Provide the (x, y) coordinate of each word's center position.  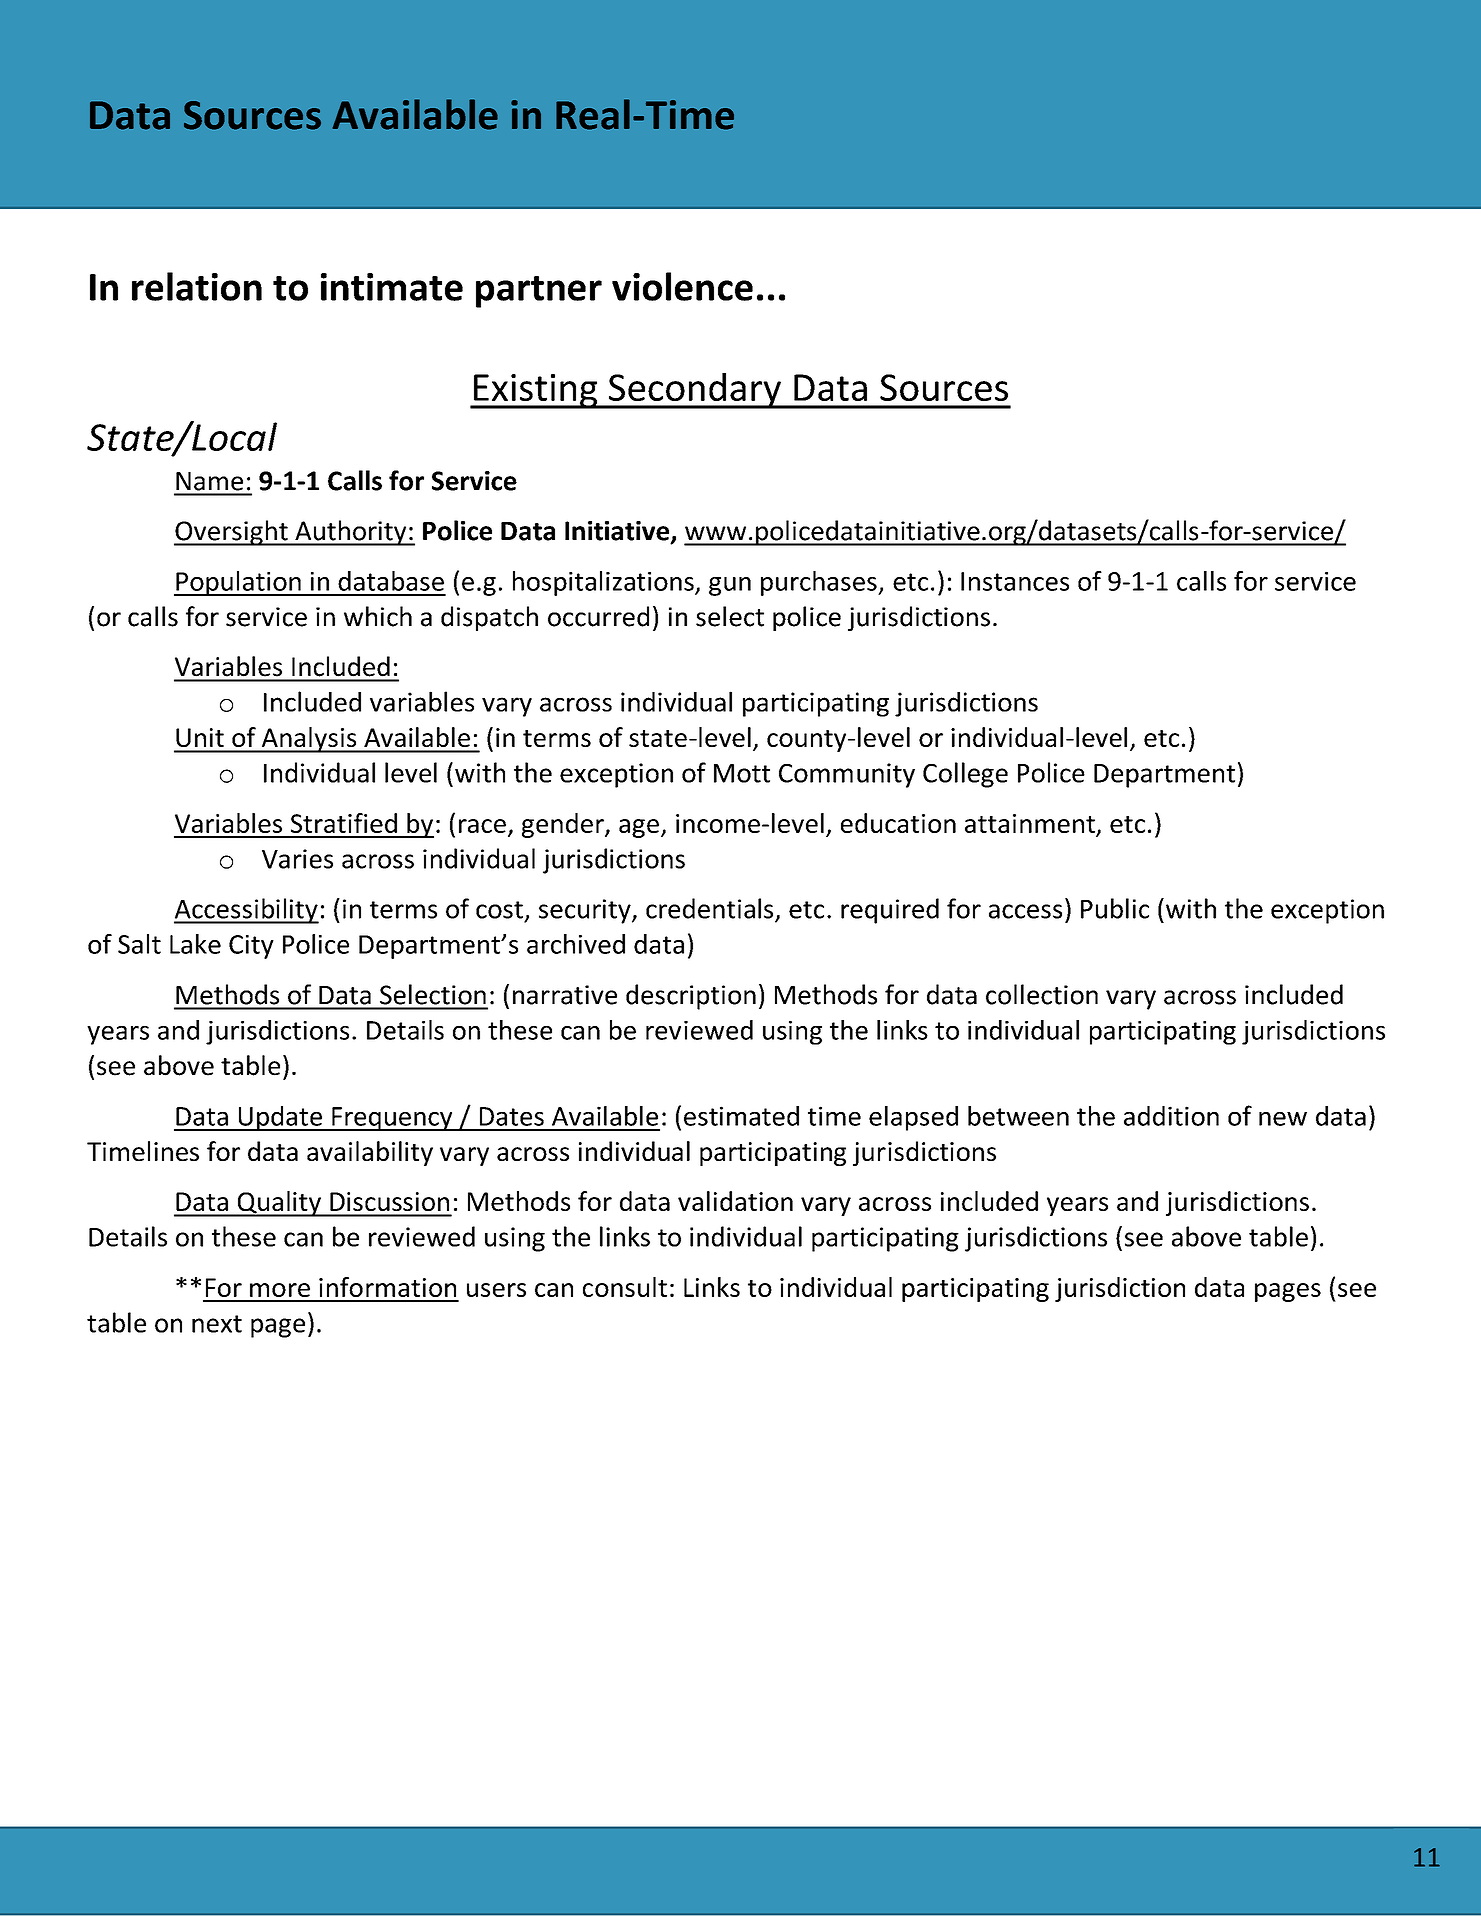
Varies (297, 859)
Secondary (694, 391)
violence (682, 286)
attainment (1031, 825)
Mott (742, 773)
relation (197, 286)
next (217, 1324)
